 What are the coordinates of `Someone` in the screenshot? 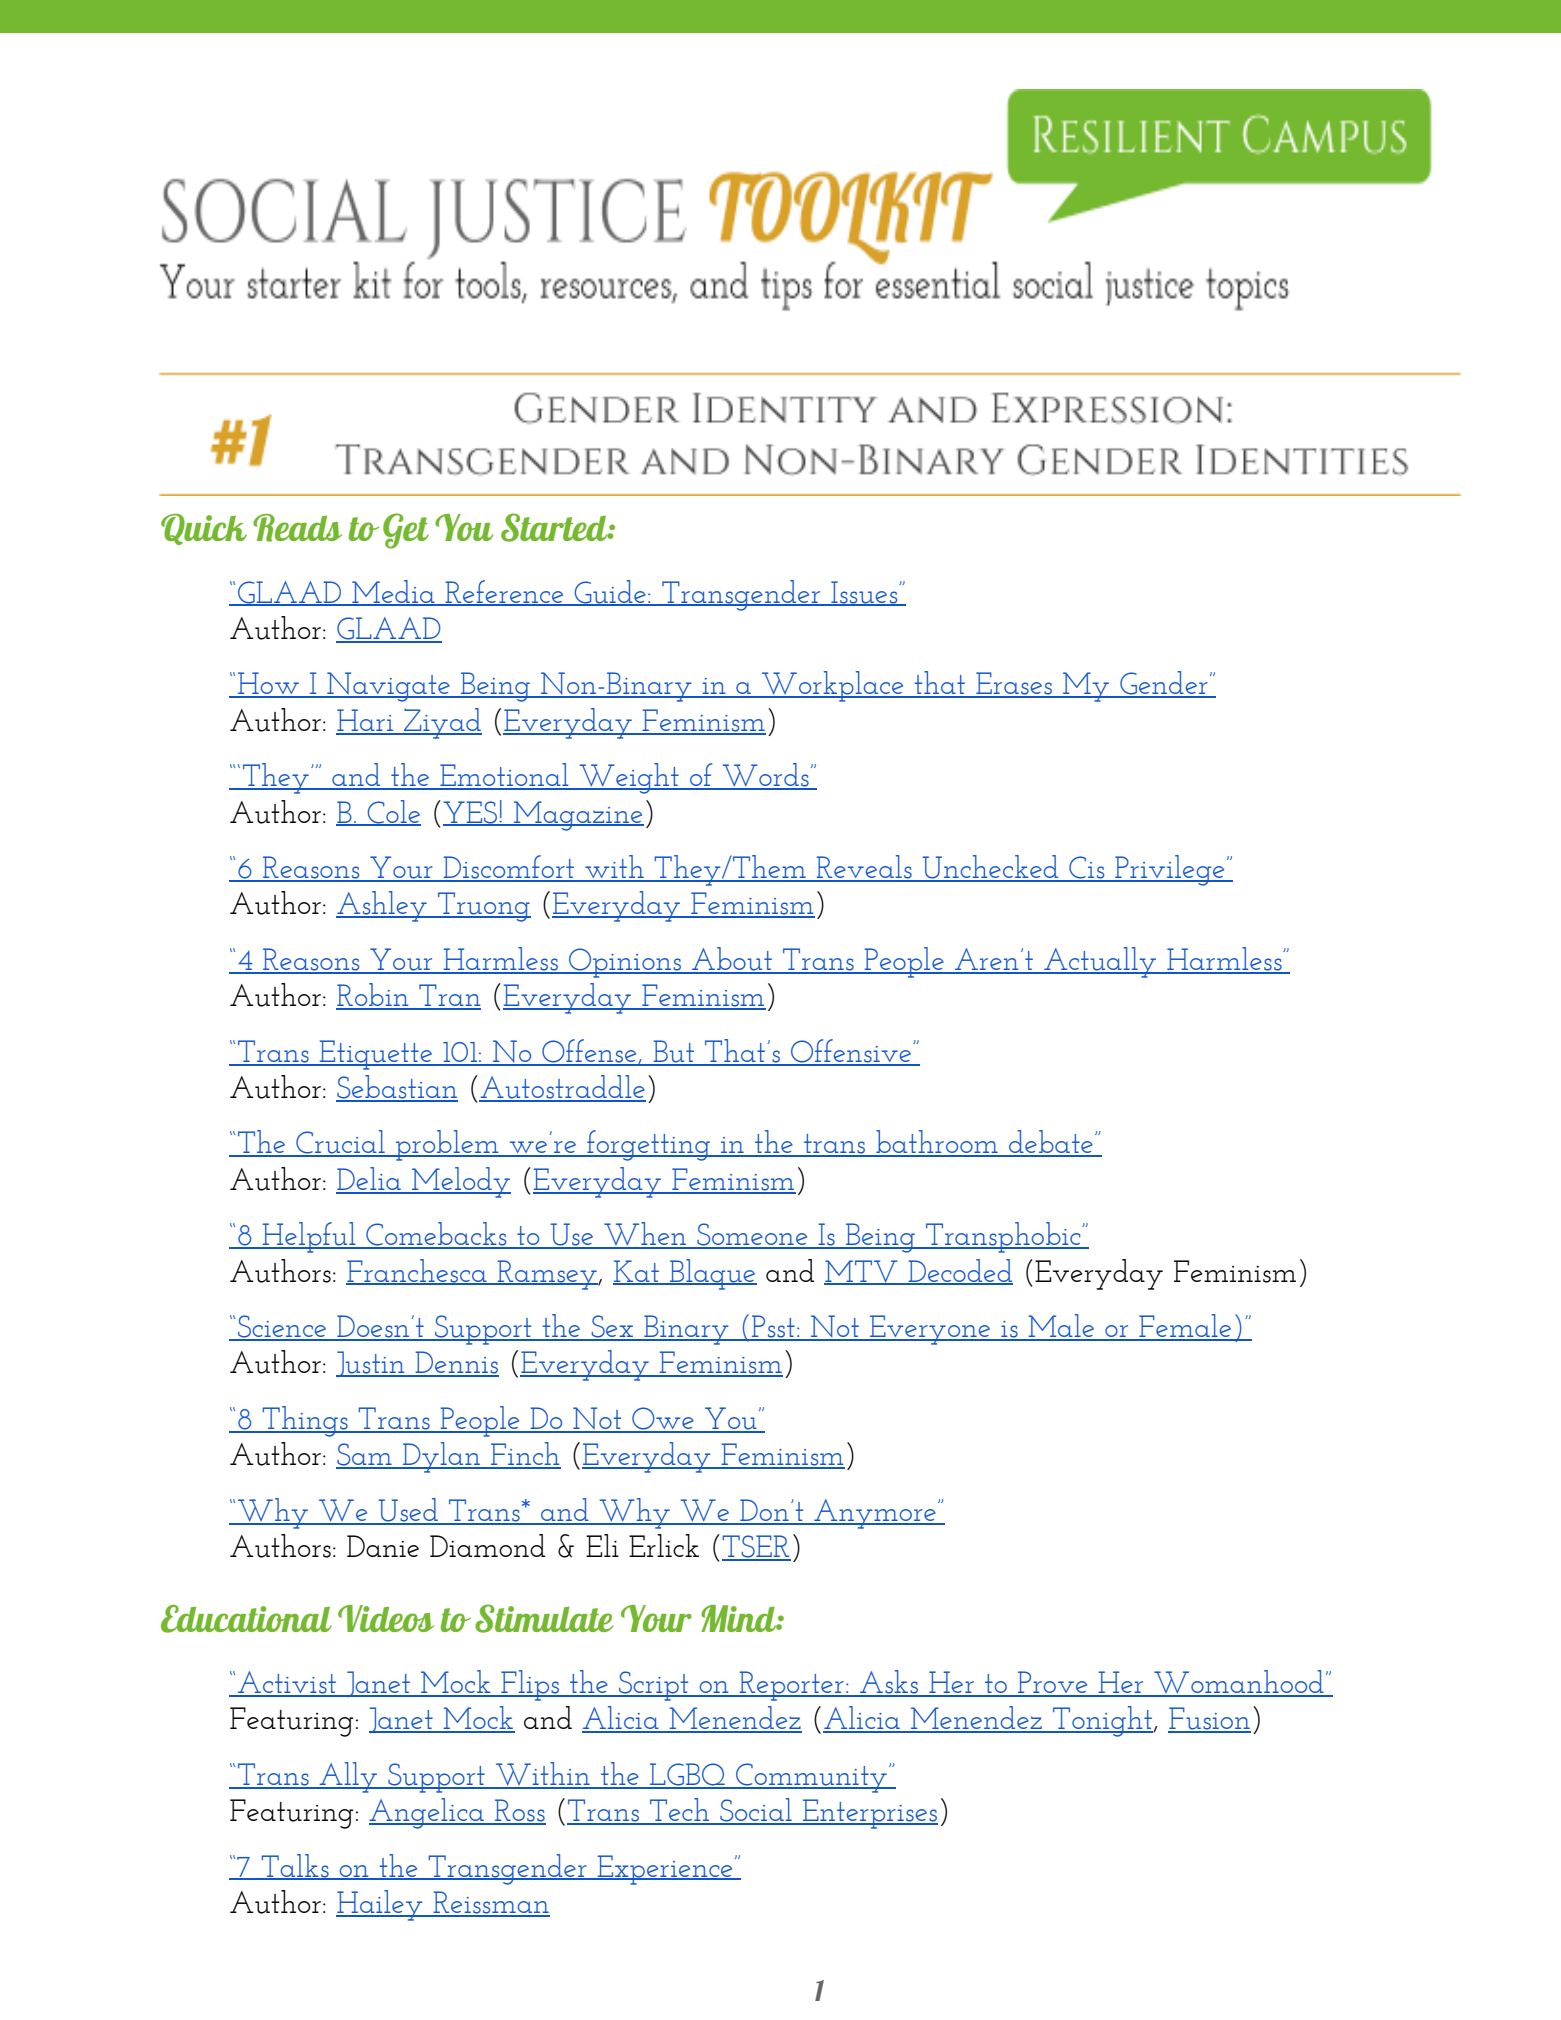 It's located at (752, 1235).
